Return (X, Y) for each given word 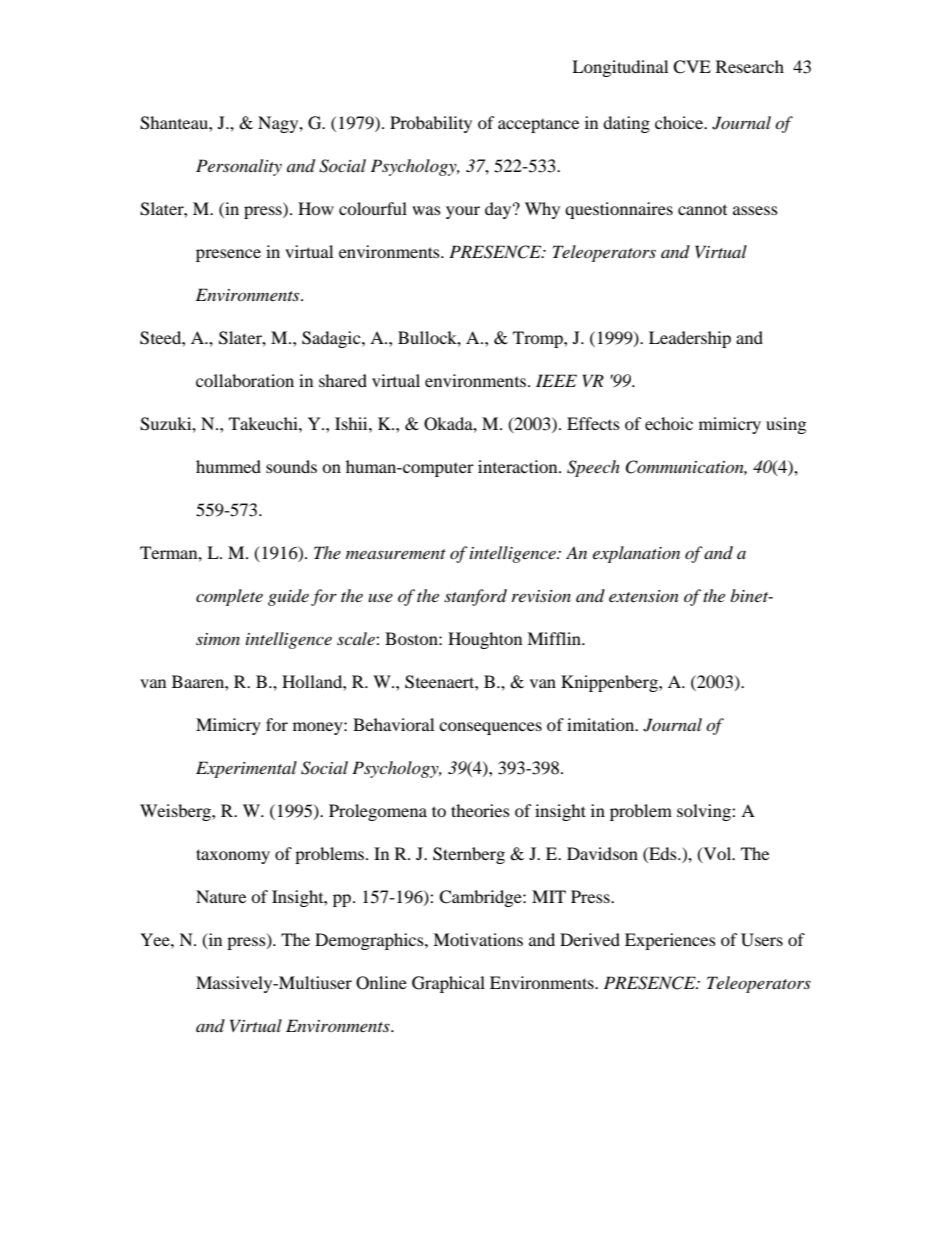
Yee (156, 939)
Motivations (478, 939)
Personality (239, 167)
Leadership (690, 339)
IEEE (556, 380)
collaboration (245, 380)
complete (229, 597)
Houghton (485, 640)
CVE (692, 67)
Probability (431, 124)
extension (644, 596)
